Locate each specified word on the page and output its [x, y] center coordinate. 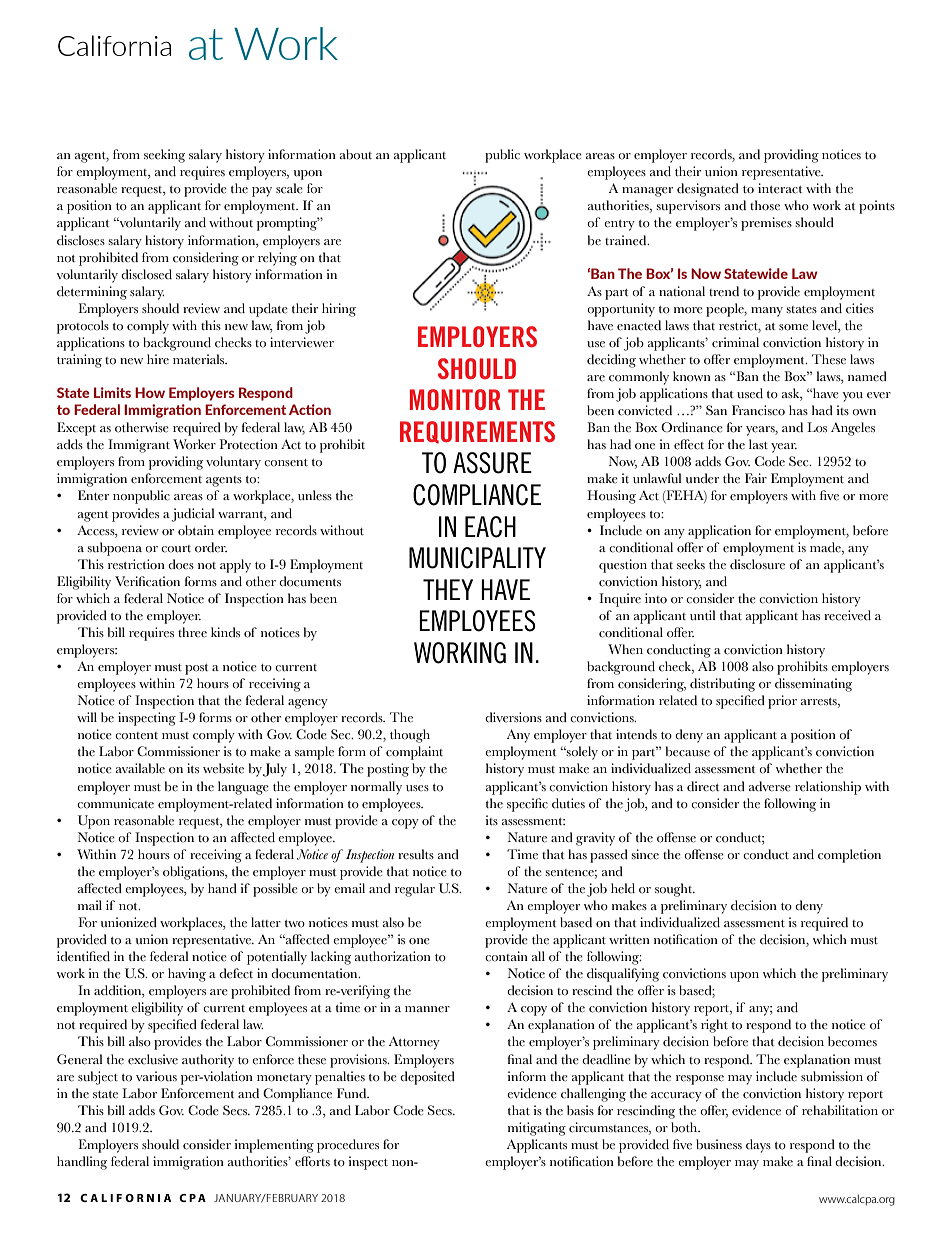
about [356, 154]
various [156, 1076]
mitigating [537, 1129]
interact [780, 188]
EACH [490, 527]
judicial [193, 515]
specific [527, 805]
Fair [756, 478]
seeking [164, 156]
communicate [115, 803]
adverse [770, 786]
